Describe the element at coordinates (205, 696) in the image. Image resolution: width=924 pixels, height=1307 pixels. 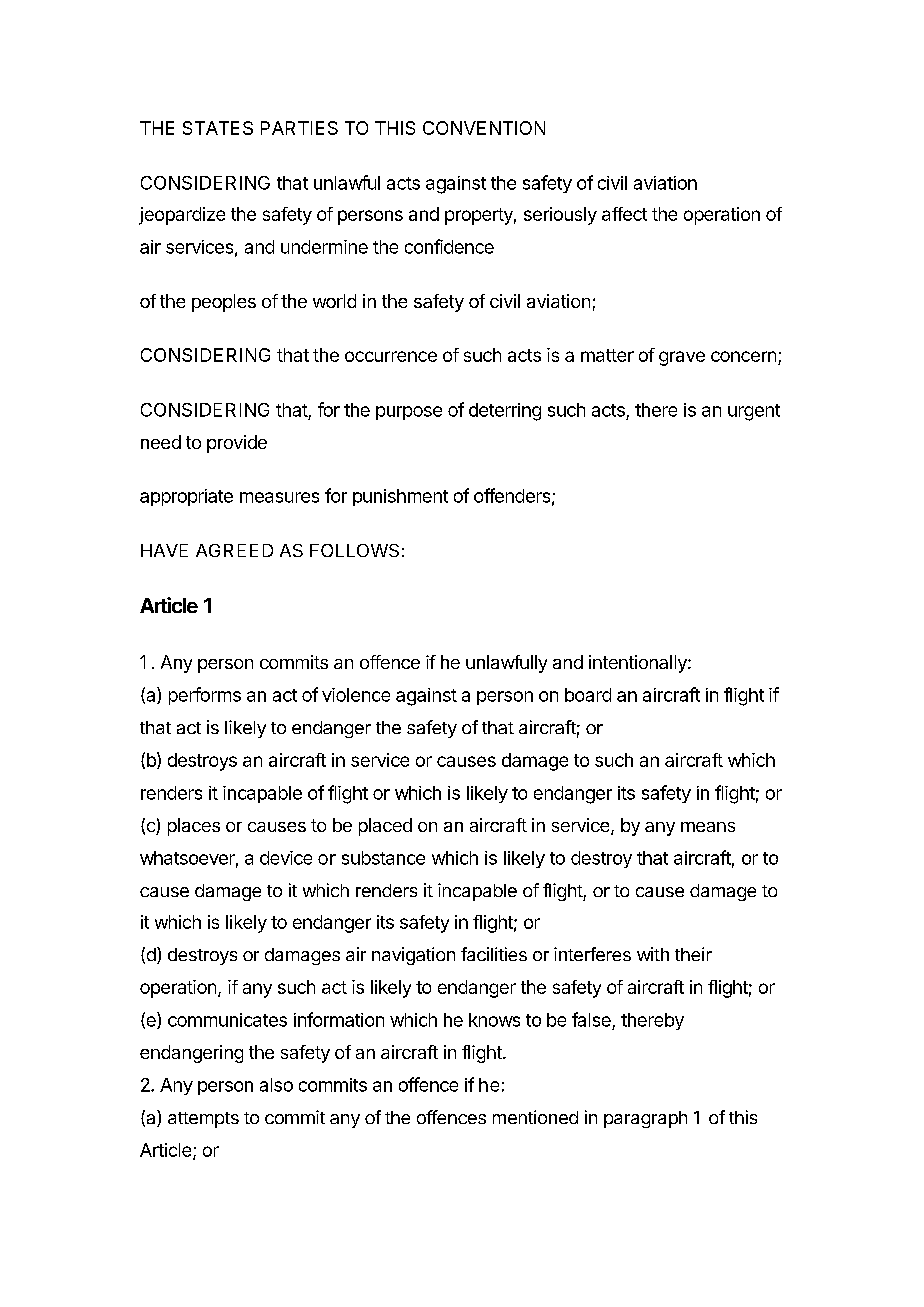
I see `performs` at that location.
